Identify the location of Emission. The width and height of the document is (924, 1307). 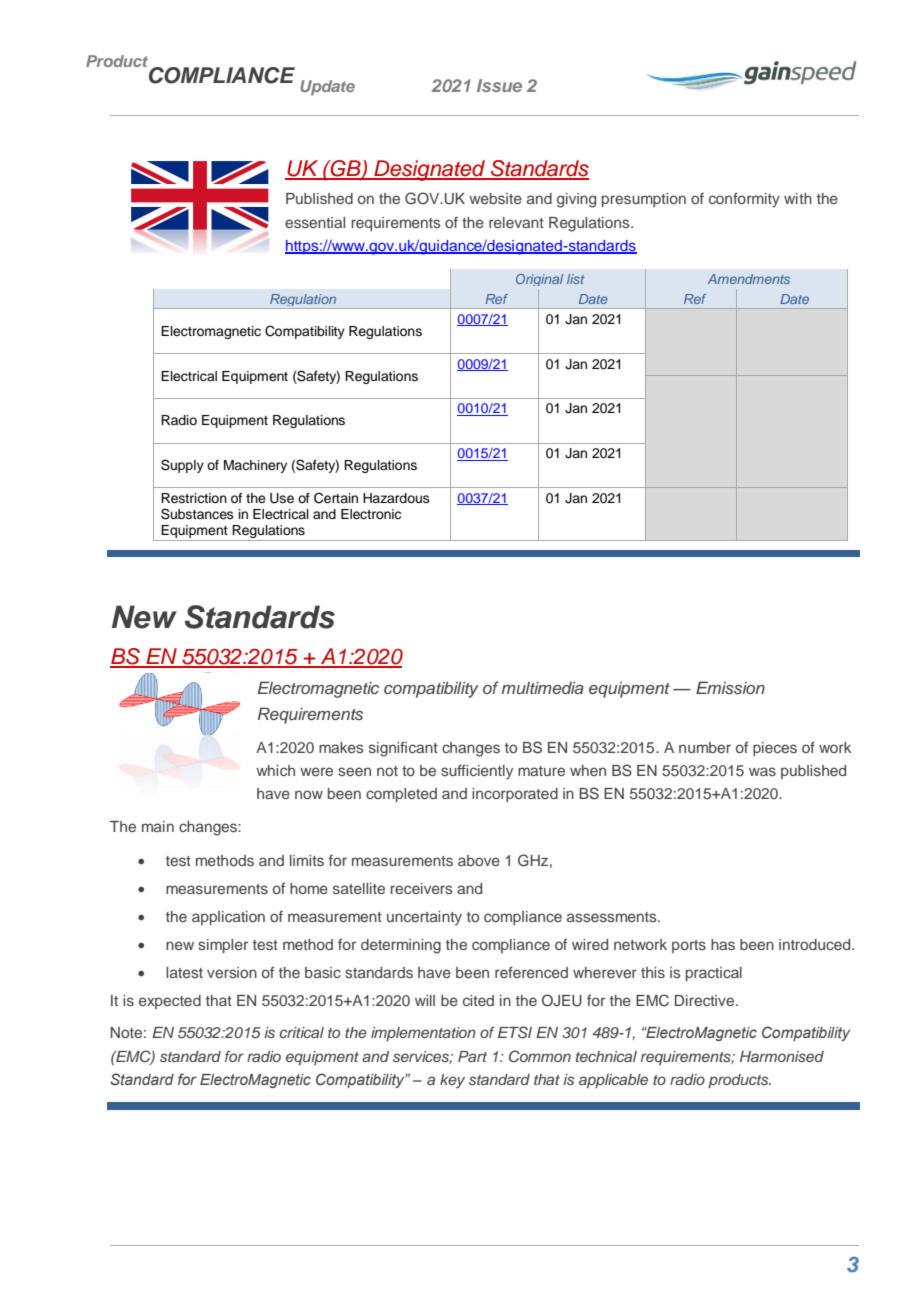
(730, 687).
